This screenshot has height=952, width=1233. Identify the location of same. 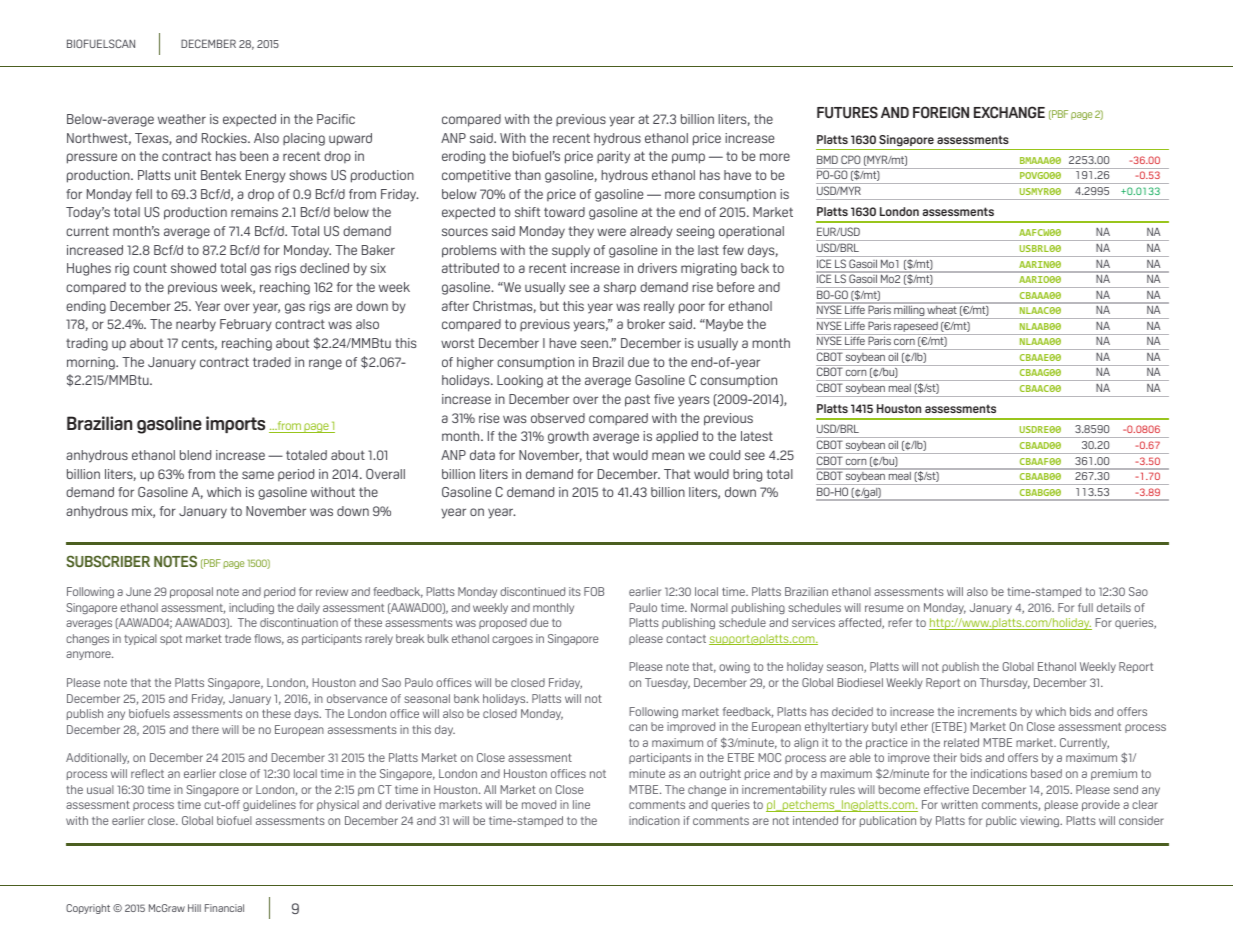
(258, 475).
